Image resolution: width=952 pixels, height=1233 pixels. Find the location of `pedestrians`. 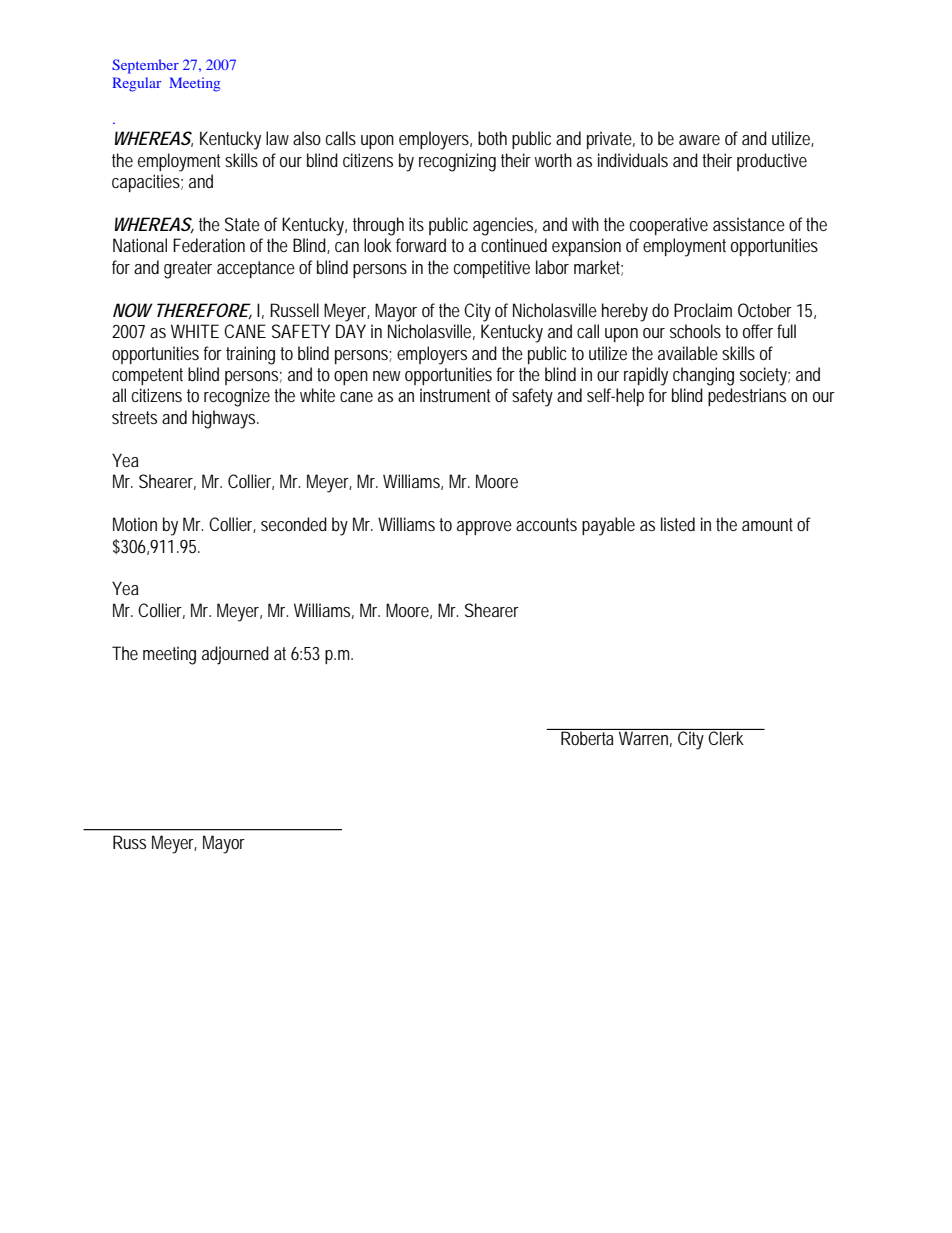

pedestrians is located at coordinates (747, 397).
